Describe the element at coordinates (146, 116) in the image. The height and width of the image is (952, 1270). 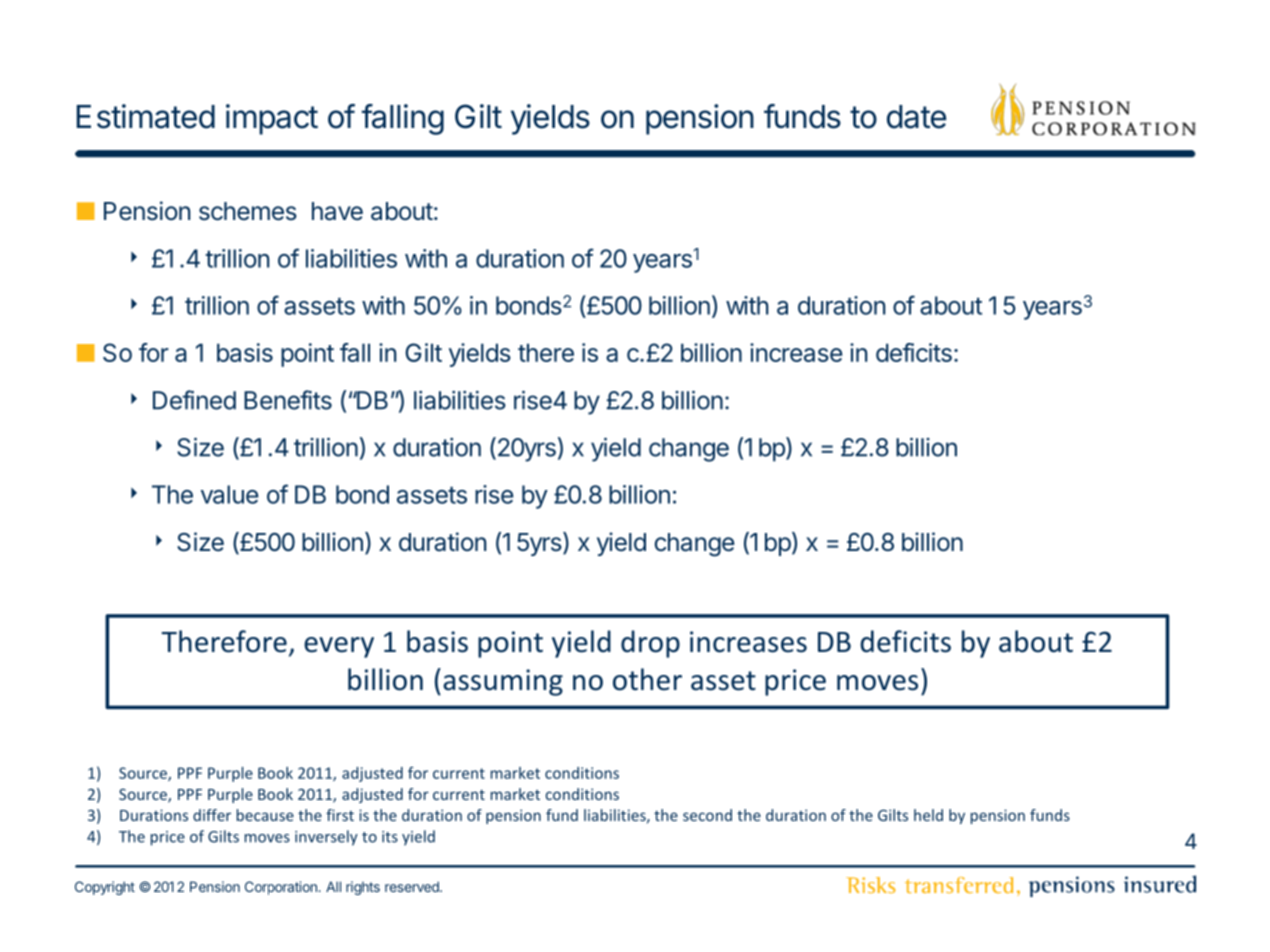
I see `Estimated` at that location.
